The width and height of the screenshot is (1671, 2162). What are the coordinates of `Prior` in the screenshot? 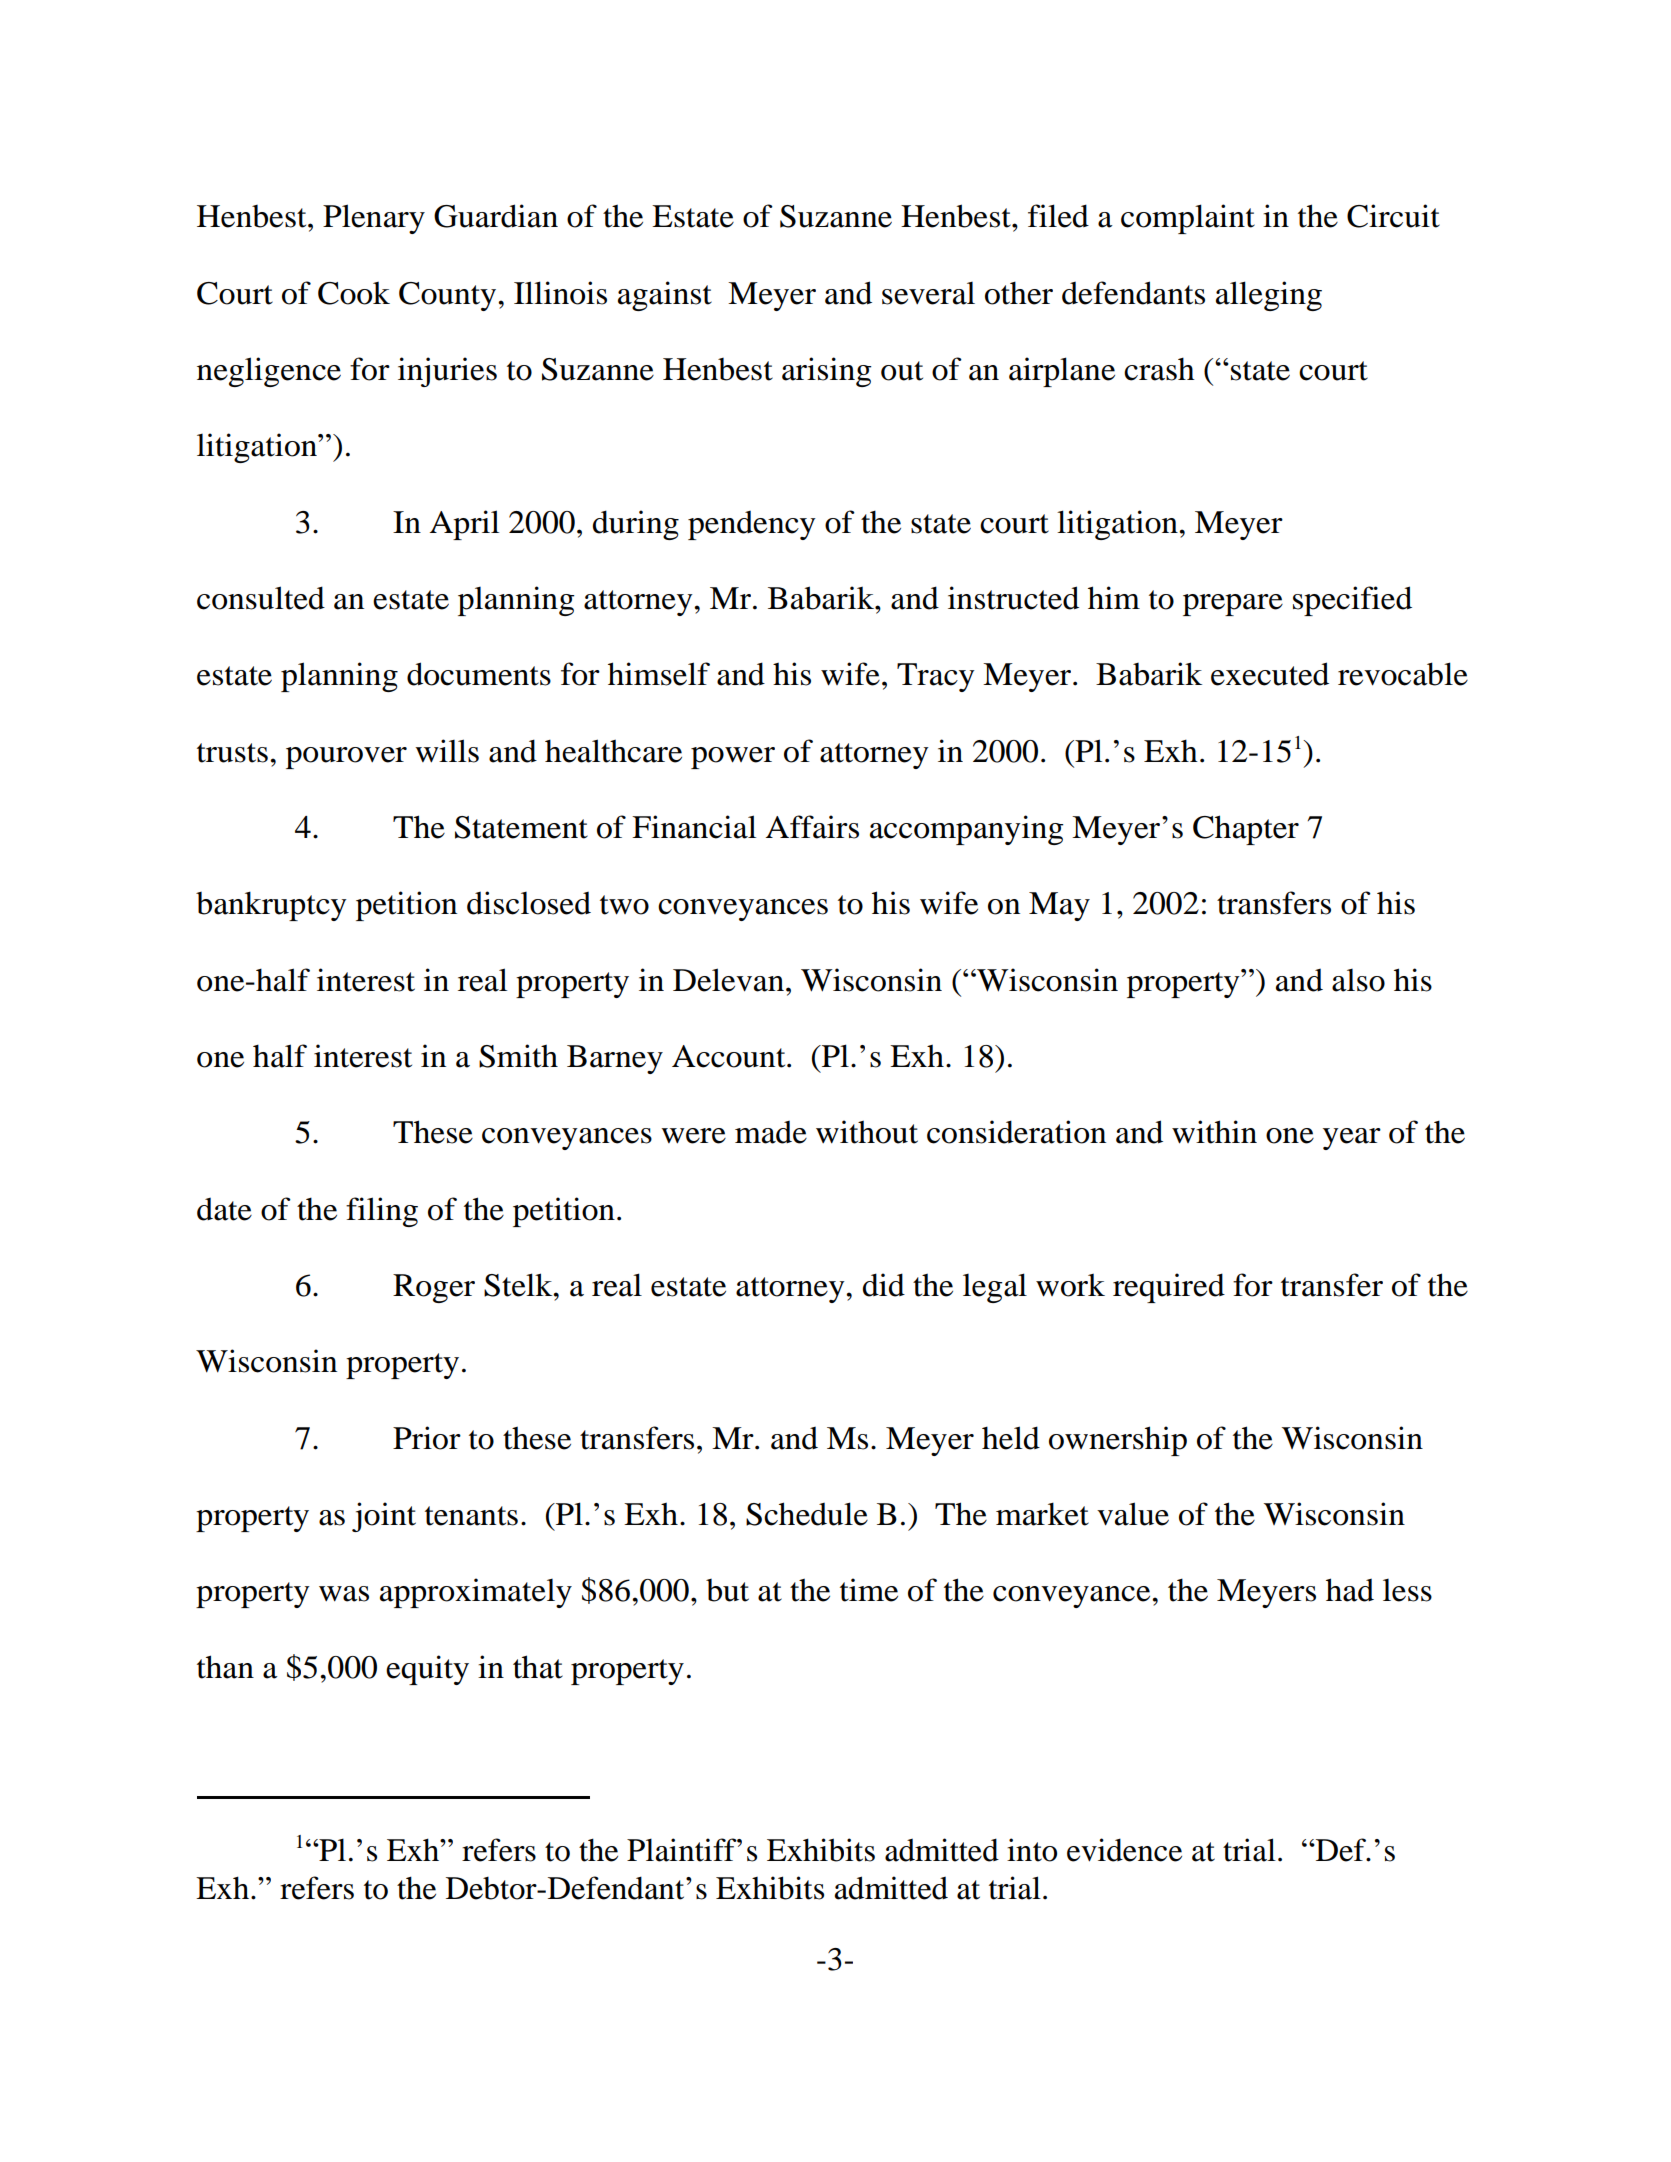 It's located at (427, 1438).
